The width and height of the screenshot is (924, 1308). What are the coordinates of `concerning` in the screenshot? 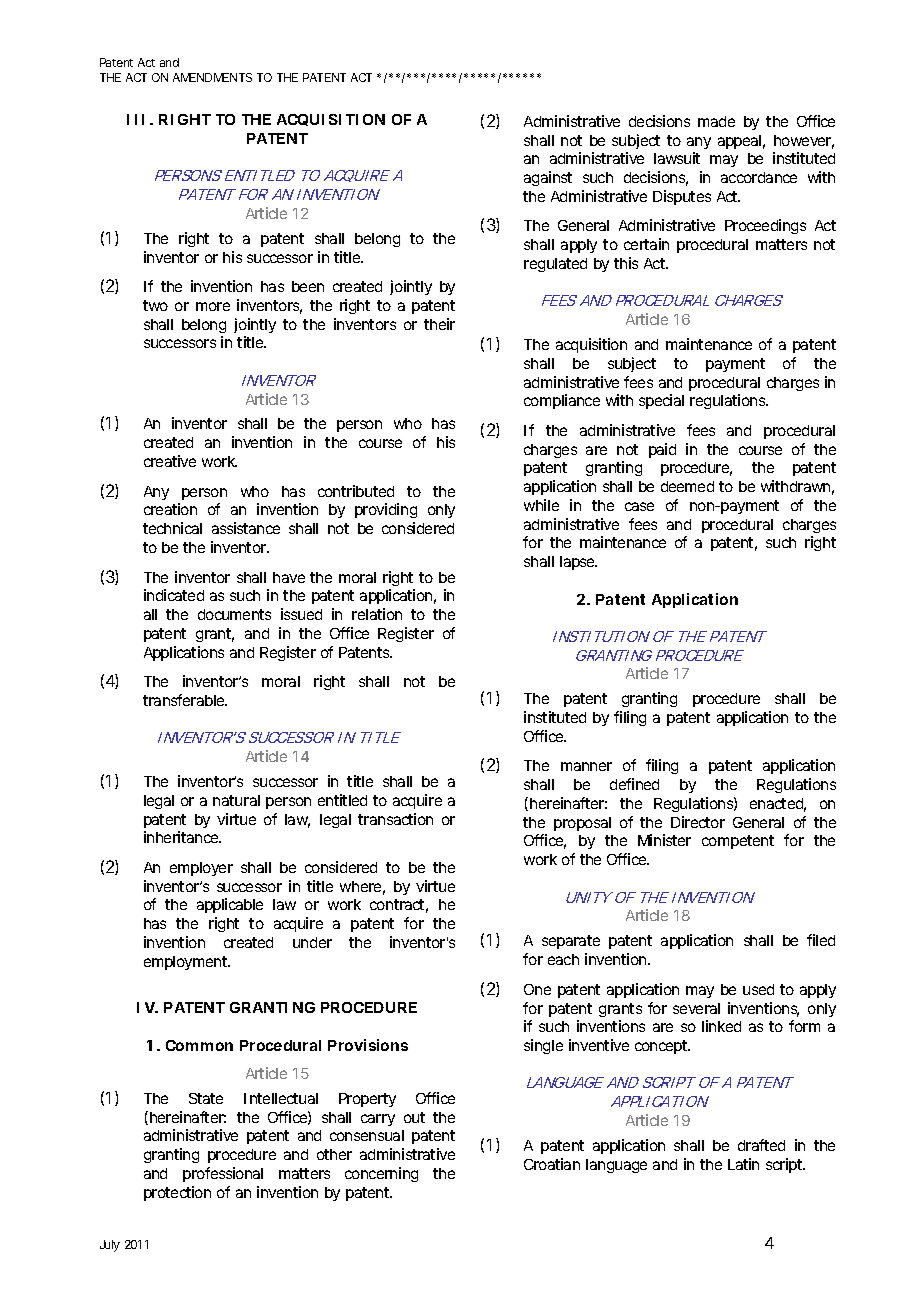 It's located at (381, 1174).
